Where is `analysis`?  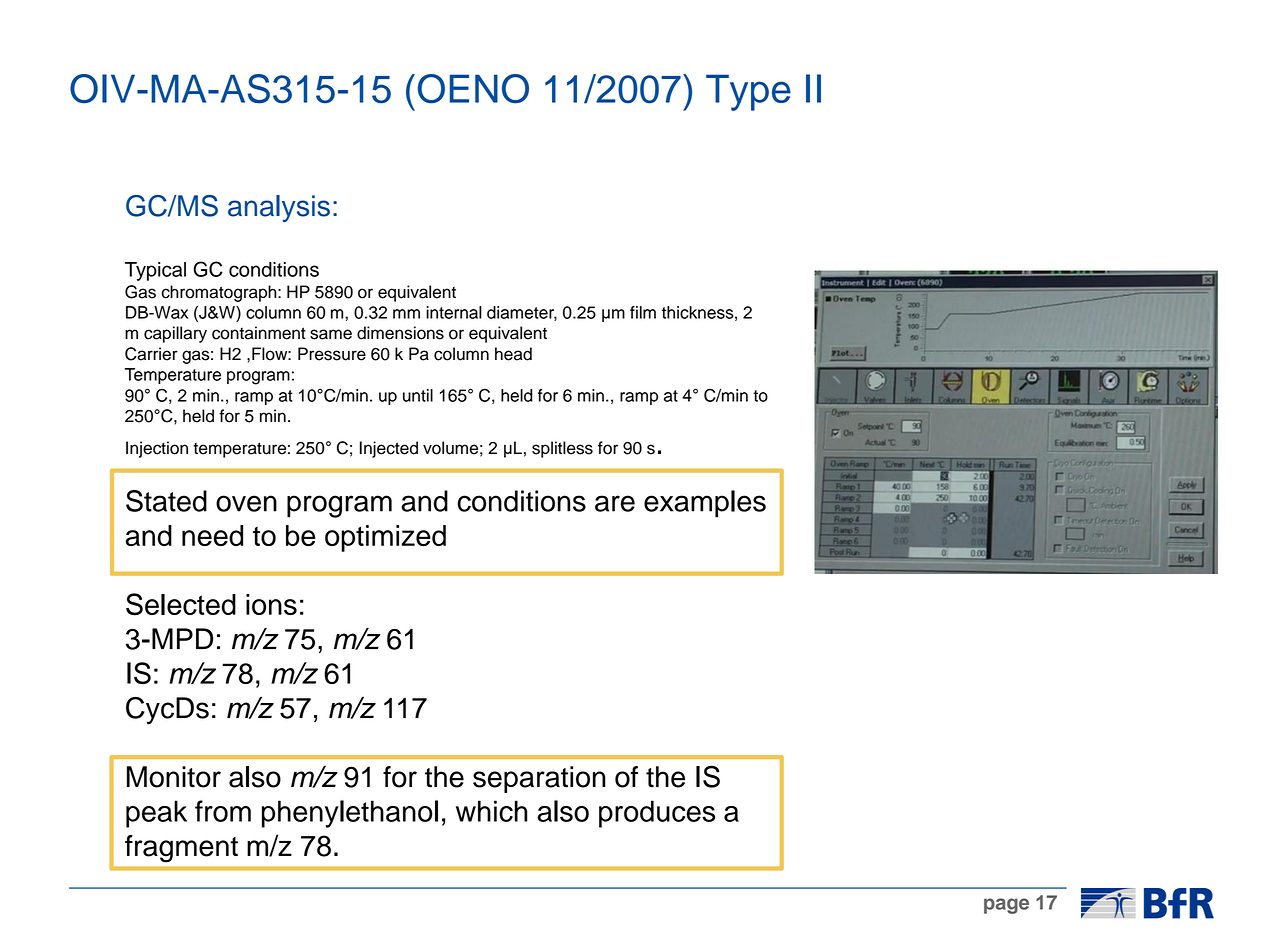 analysis is located at coordinates (279, 208).
